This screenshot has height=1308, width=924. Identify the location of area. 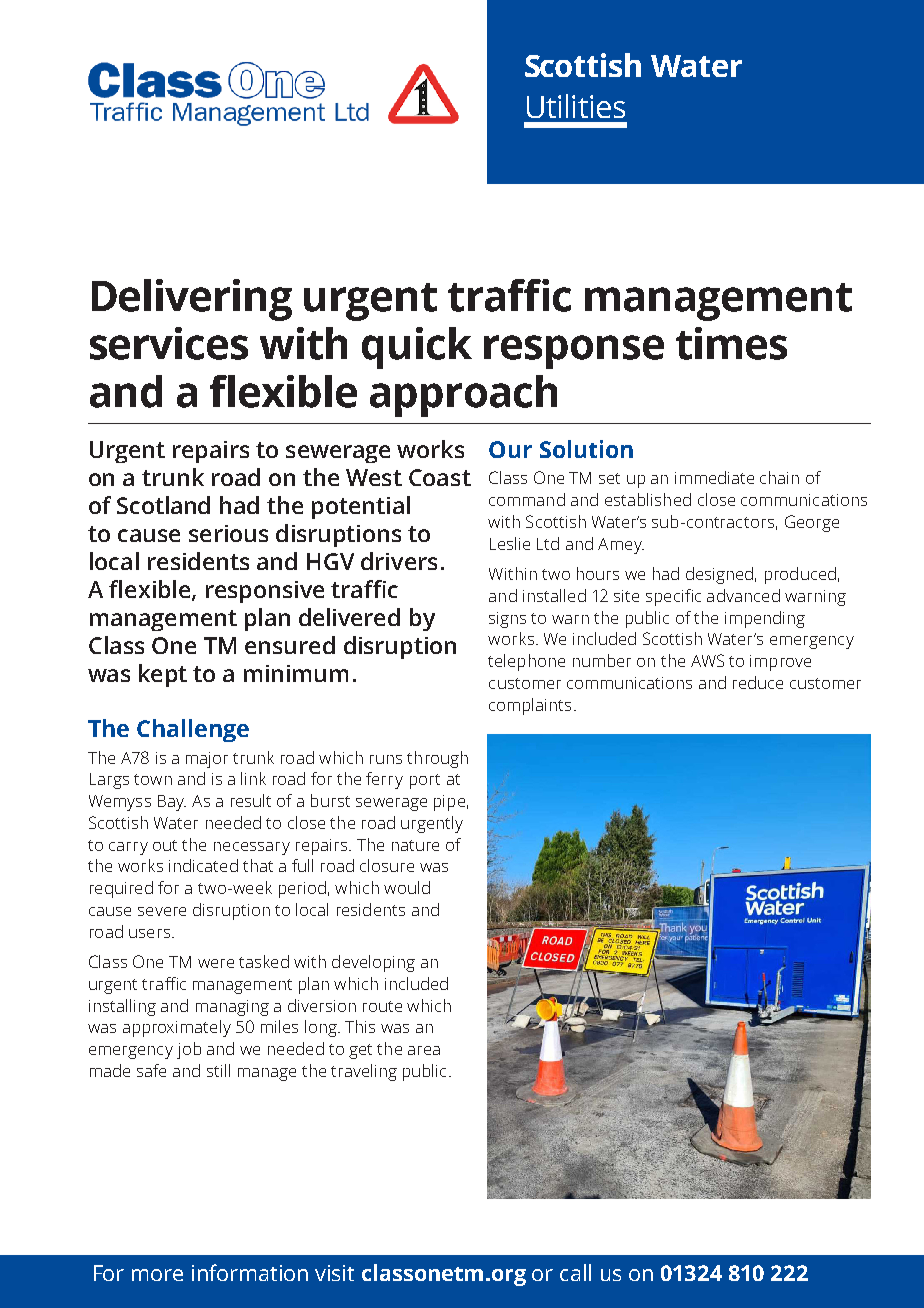
(424, 1050).
